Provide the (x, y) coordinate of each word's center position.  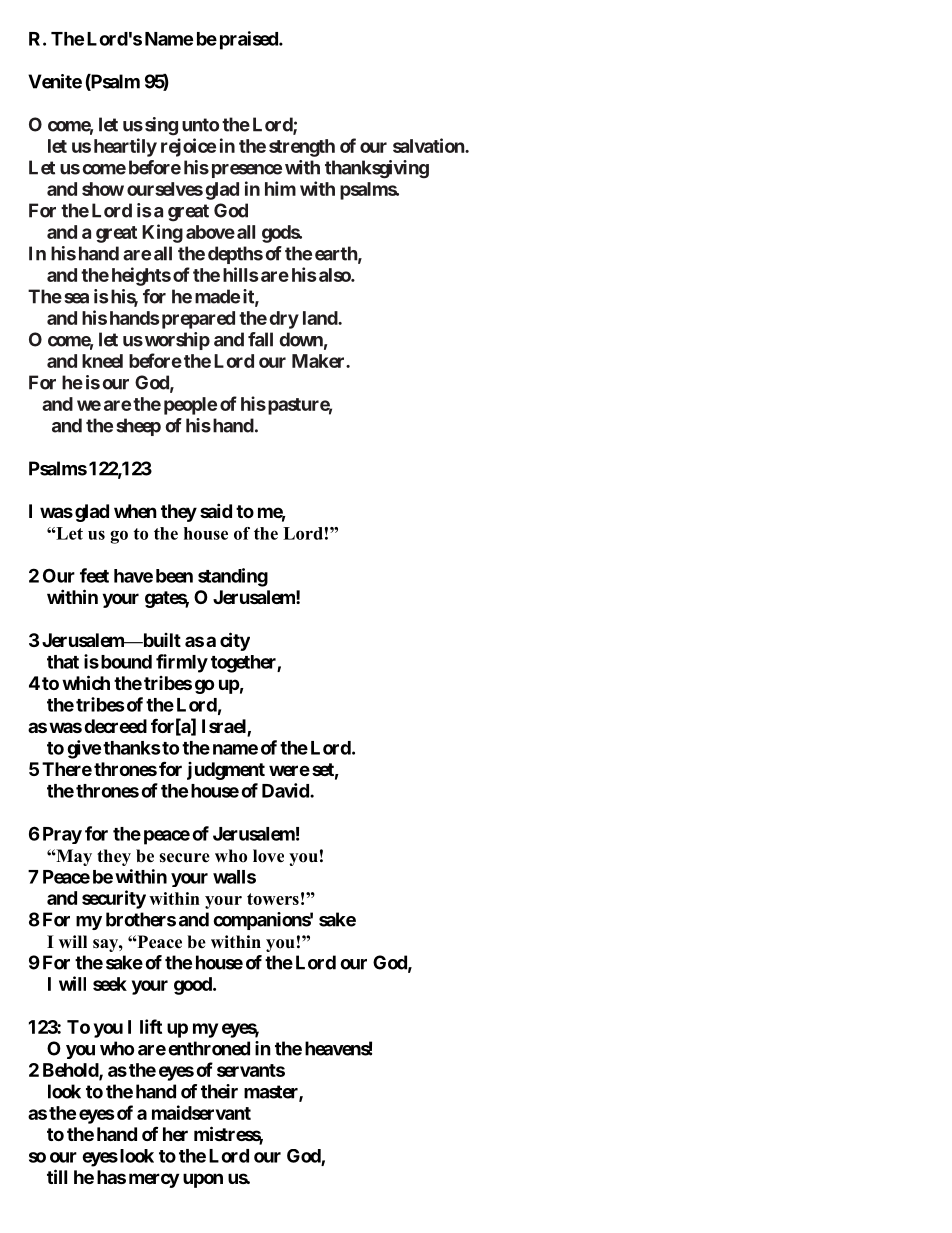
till (57, 1176)
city (235, 641)
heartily (125, 147)
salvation (429, 145)
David (286, 790)
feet (94, 575)
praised (250, 40)
